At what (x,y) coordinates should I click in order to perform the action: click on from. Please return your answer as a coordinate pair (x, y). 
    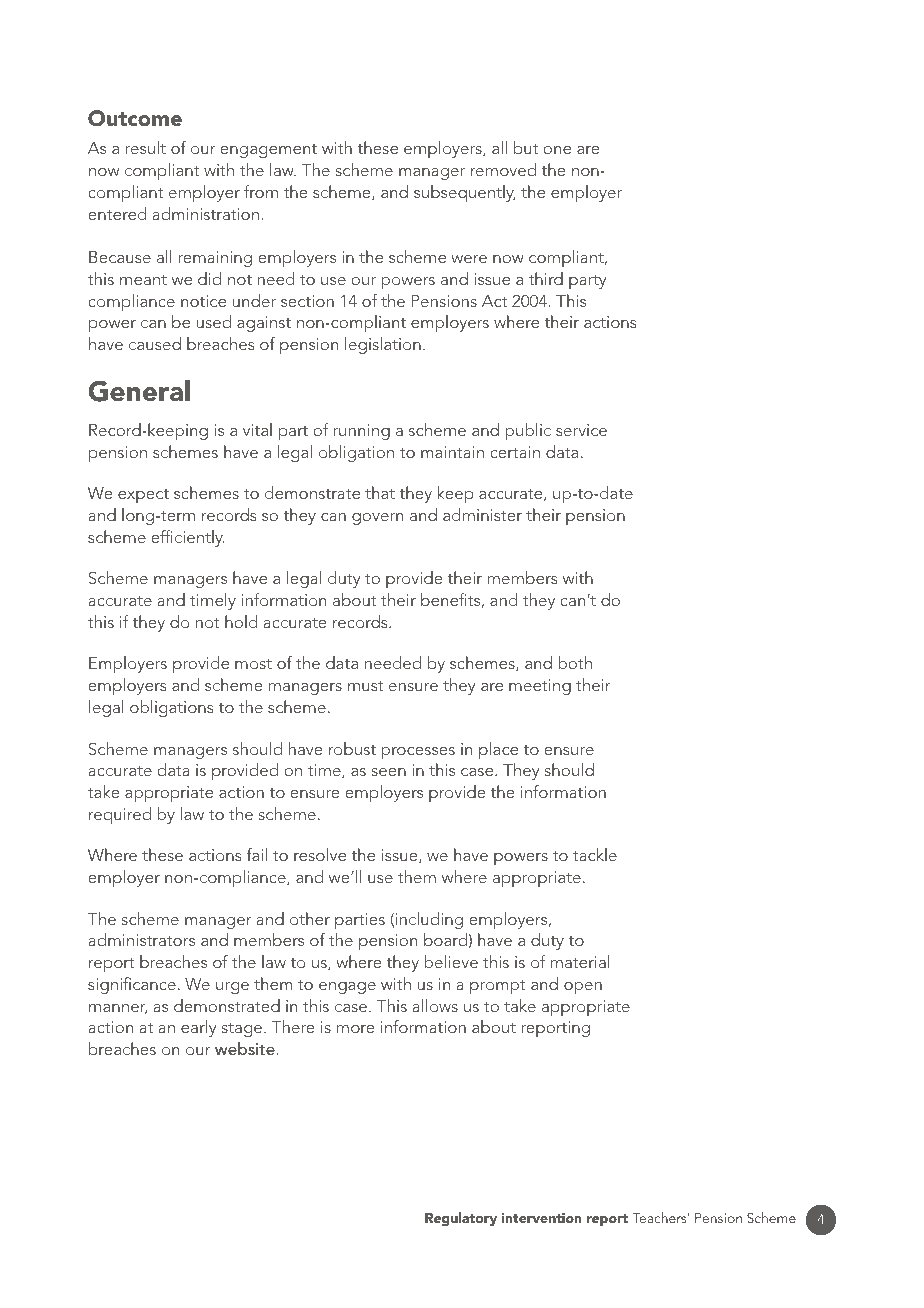
    Looking at the image, I should click on (261, 191).
